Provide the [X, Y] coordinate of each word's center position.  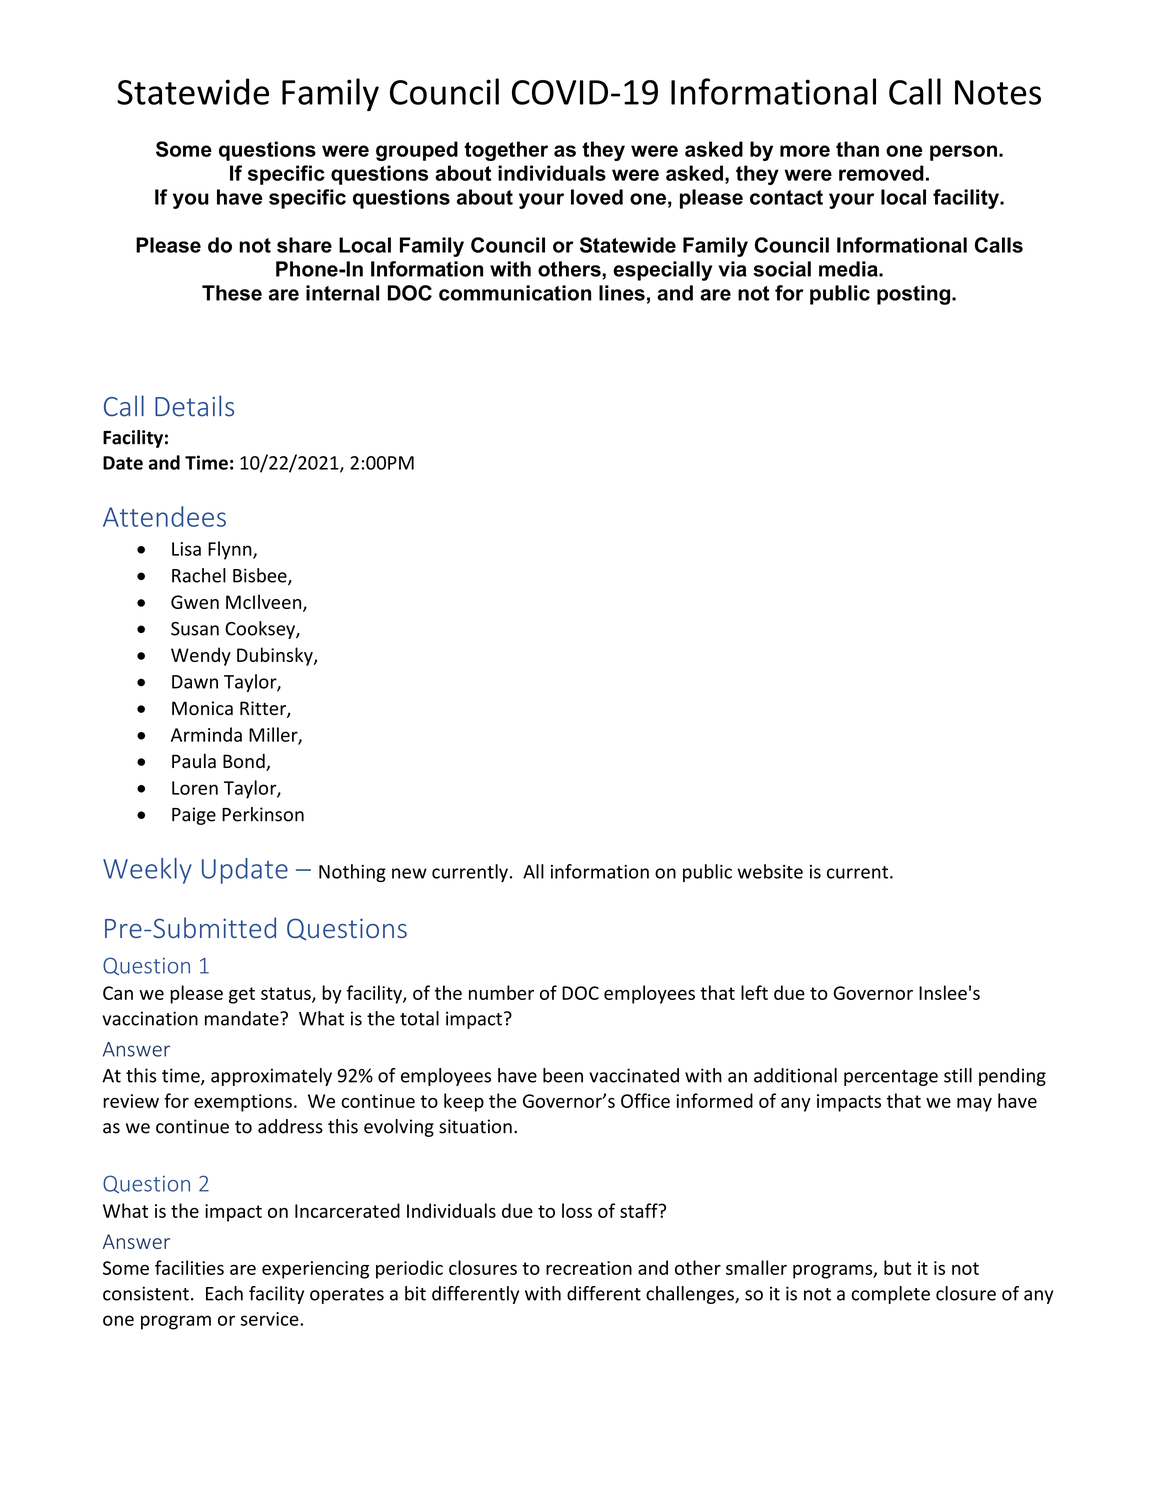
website [770, 871]
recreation [589, 1268]
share [304, 245]
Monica [202, 708]
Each [224, 1293]
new [409, 873]
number [501, 992]
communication [515, 293]
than [857, 149]
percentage [891, 1078]
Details [194, 406]
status [287, 994]
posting [915, 295]
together [506, 151]
